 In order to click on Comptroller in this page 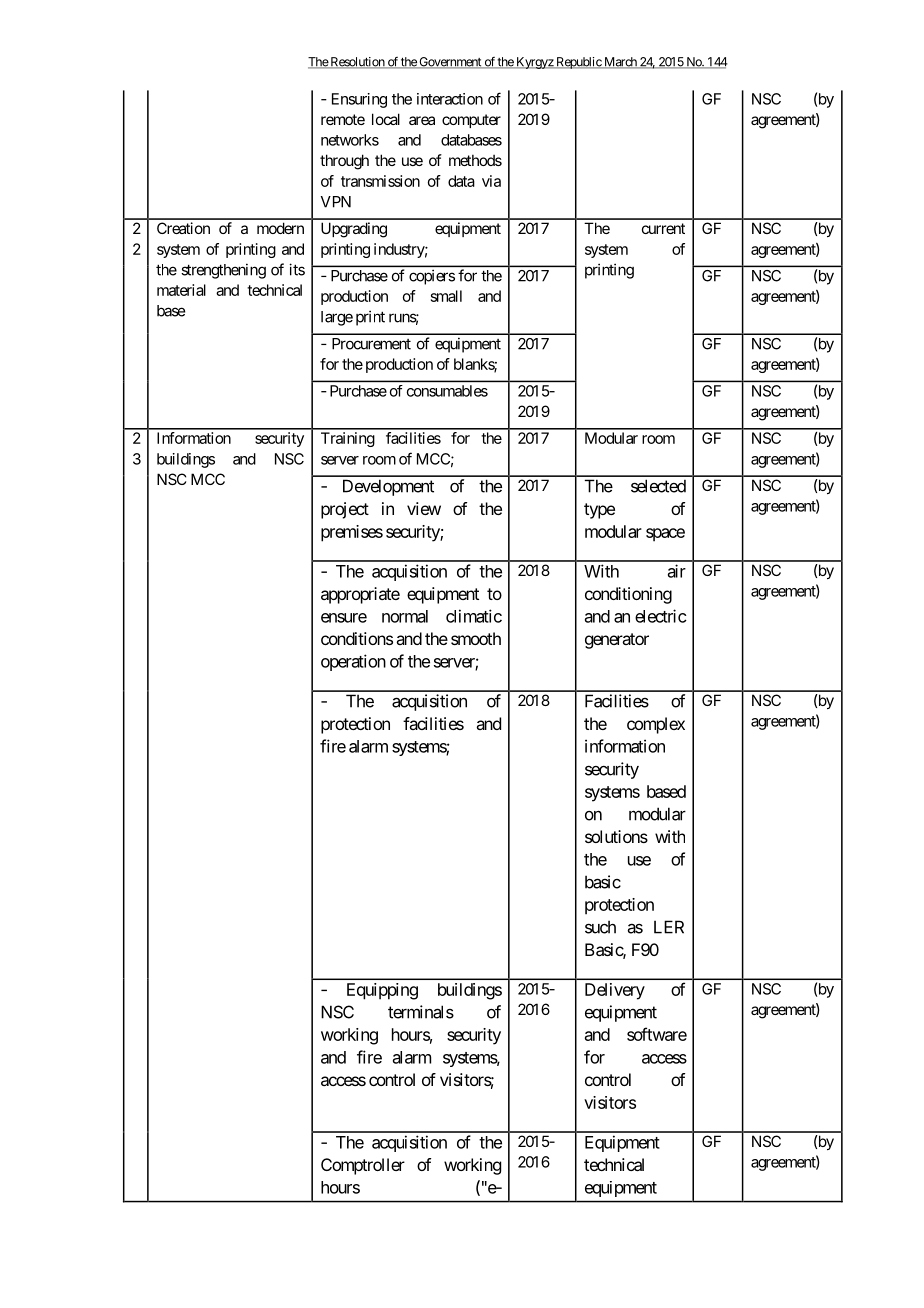, I will do `click(363, 1166)`.
